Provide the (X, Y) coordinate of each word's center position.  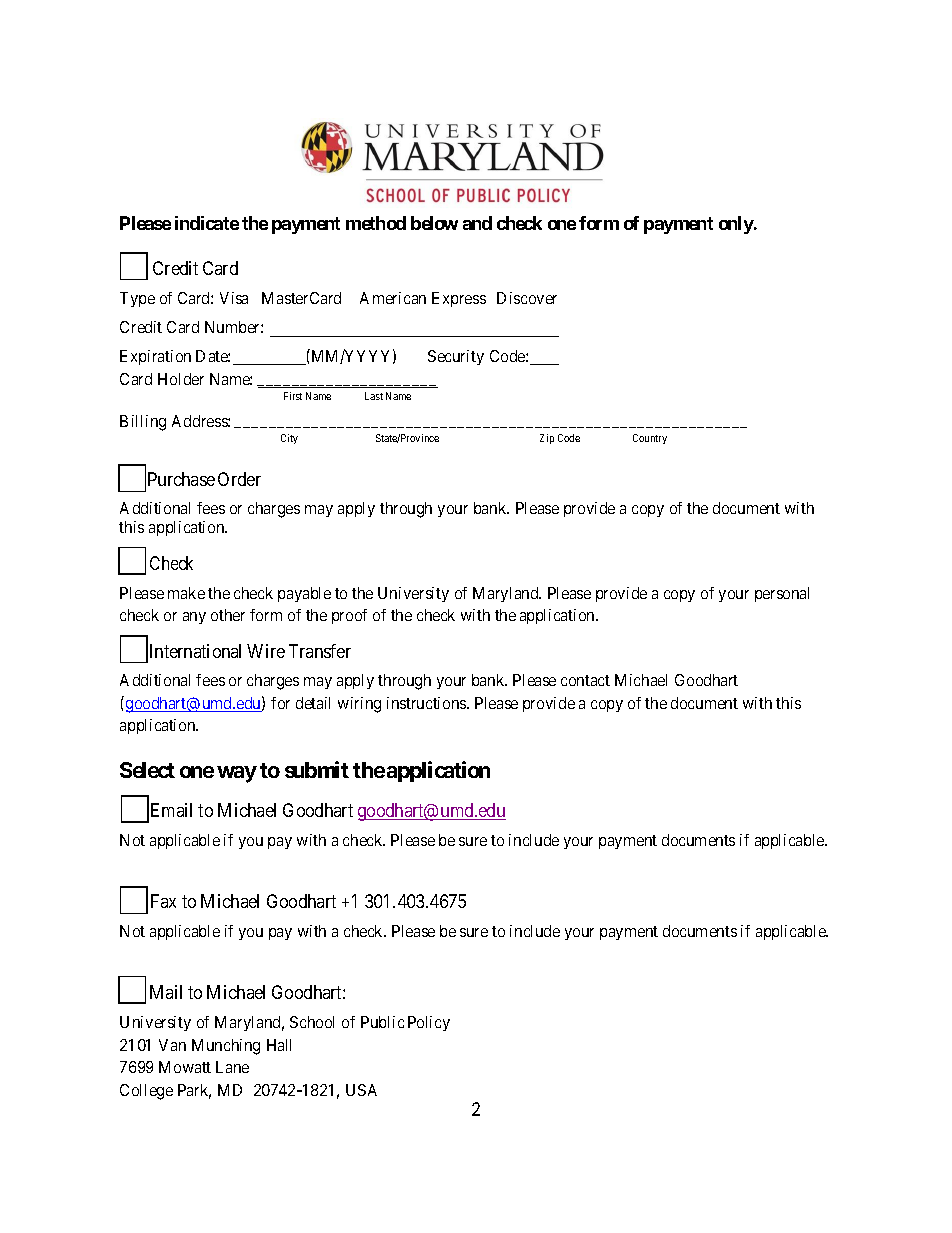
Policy (429, 1023)
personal (782, 594)
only (737, 225)
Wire (266, 651)
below (434, 223)
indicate (207, 223)
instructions (427, 703)
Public (382, 1022)
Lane (232, 1067)
